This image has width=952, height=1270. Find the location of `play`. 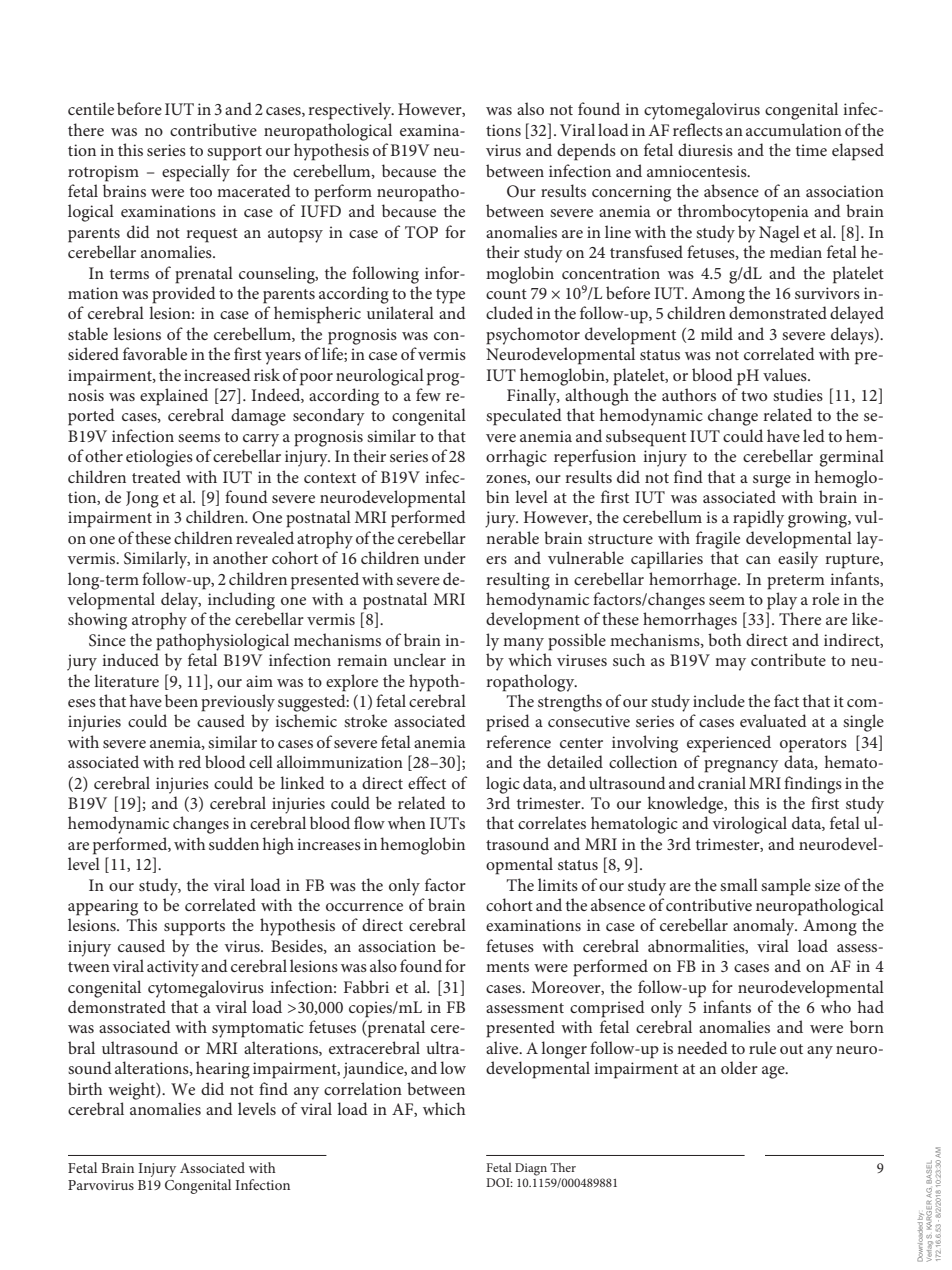

play is located at coordinates (782, 601).
